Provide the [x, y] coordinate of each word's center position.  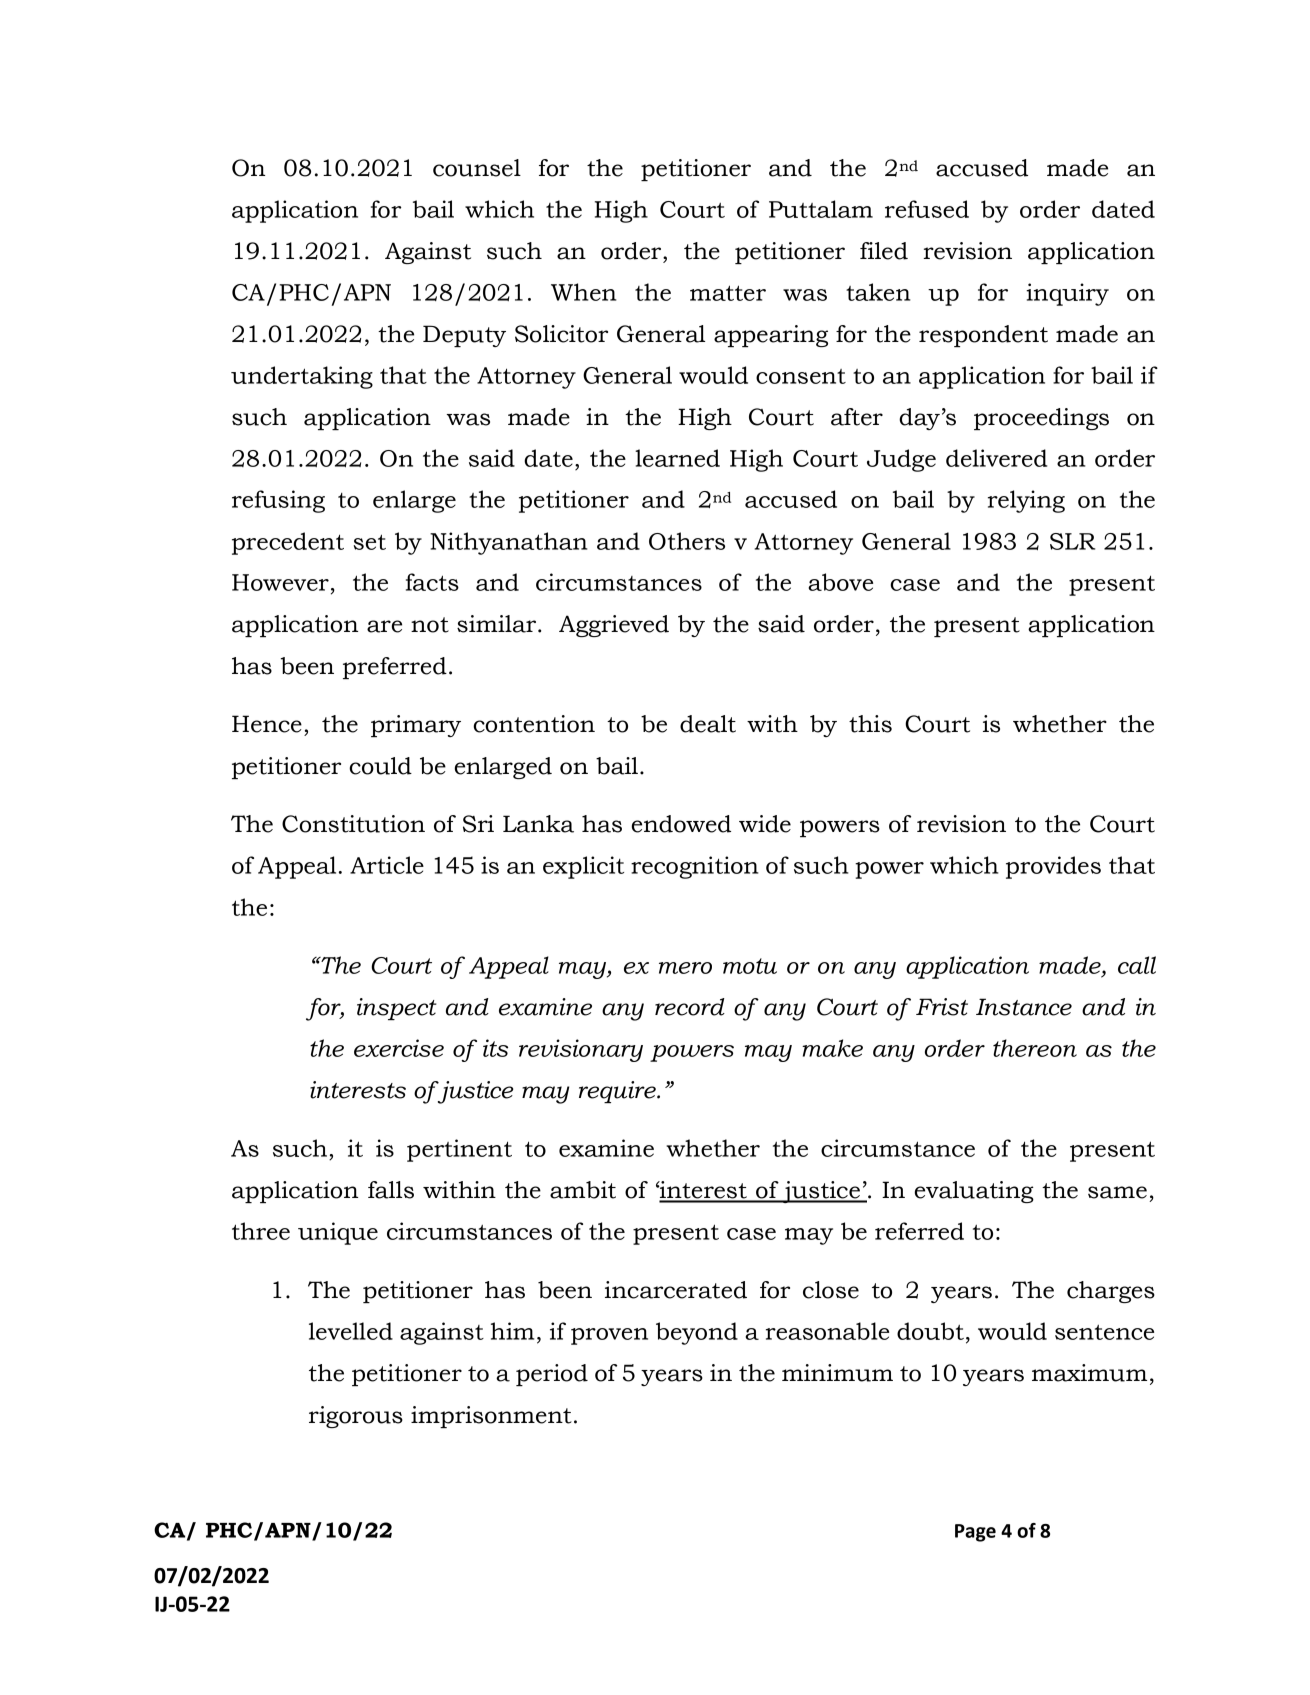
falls [391, 1190]
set [370, 542]
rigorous [356, 1417]
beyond [697, 1333]
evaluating [974, 1192]
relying [1026, 501]
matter [728, 293]
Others [687, 541]
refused [927, 209]
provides [1053, 867]
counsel [477, 168]
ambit [583, 1190]
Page [975, 1533]
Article [387, 865]
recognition [695, 867]
